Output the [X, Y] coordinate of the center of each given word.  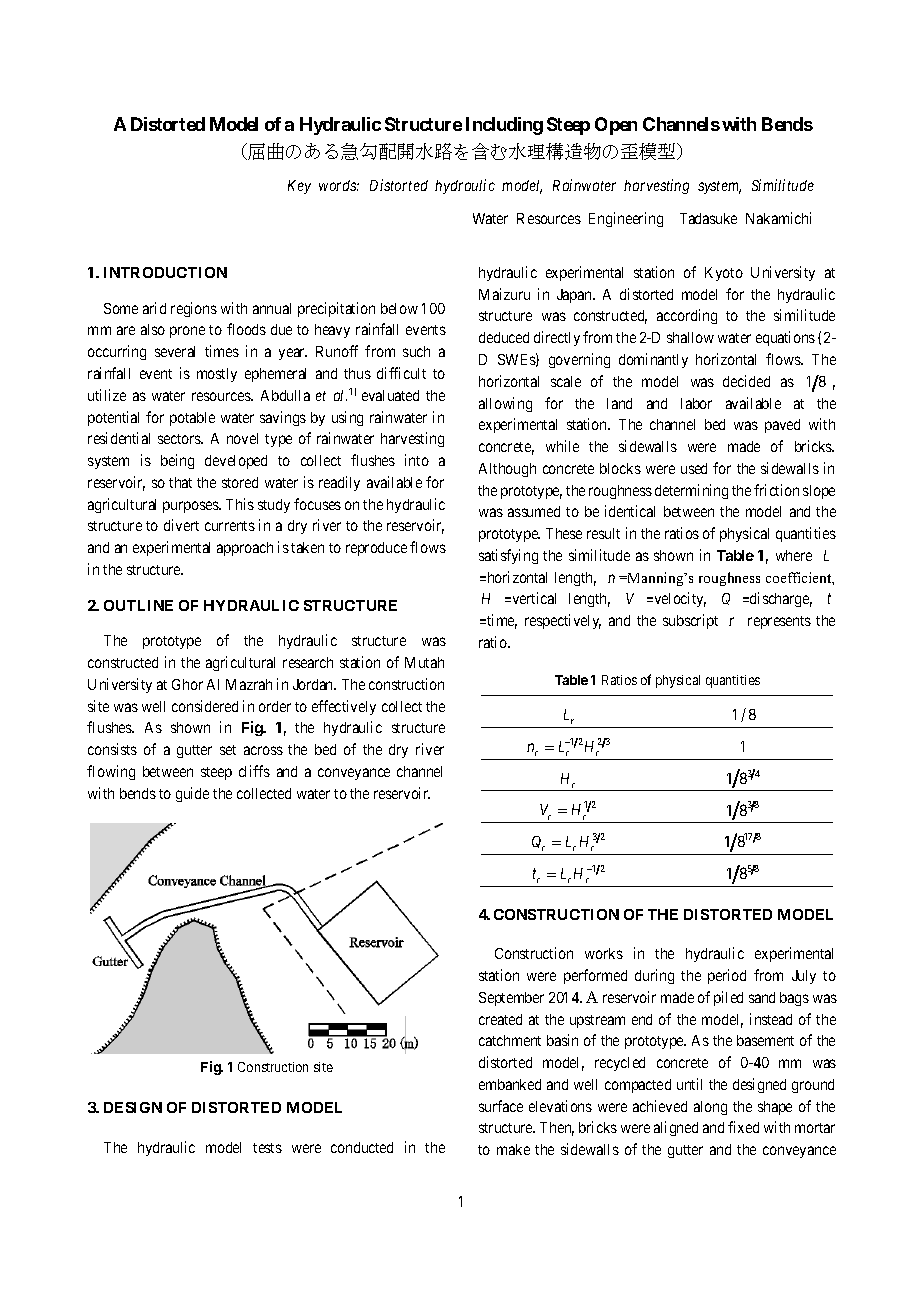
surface [501, 1106]
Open [616, 126]
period [727, 976]
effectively [344, 707]
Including [504, 126]
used [694, 468]
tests [267, 1148]
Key [299, 187]
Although [507, 470]
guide [192, 794]
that [180, 482]
